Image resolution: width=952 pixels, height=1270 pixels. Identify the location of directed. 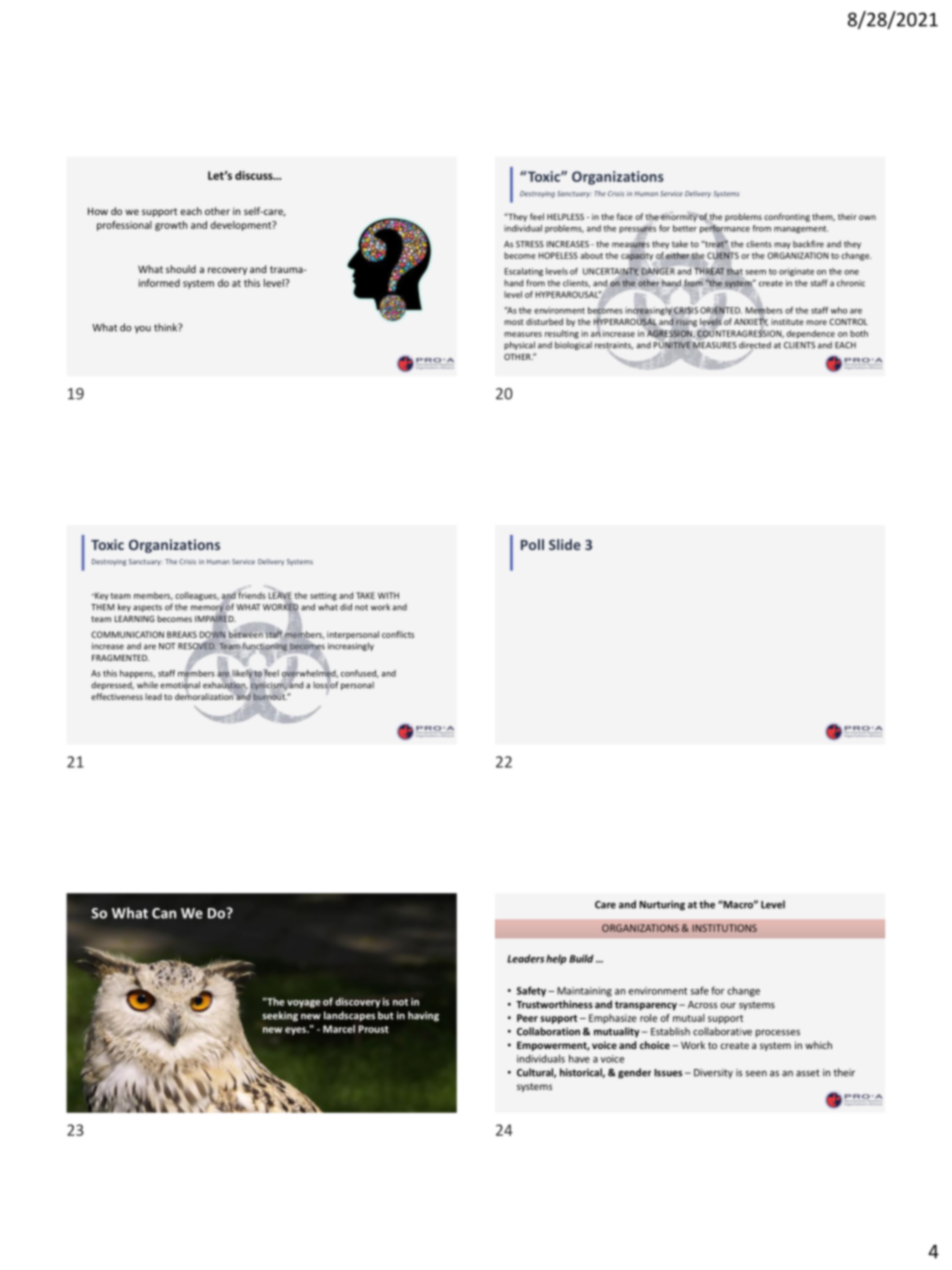
(755, 346).
